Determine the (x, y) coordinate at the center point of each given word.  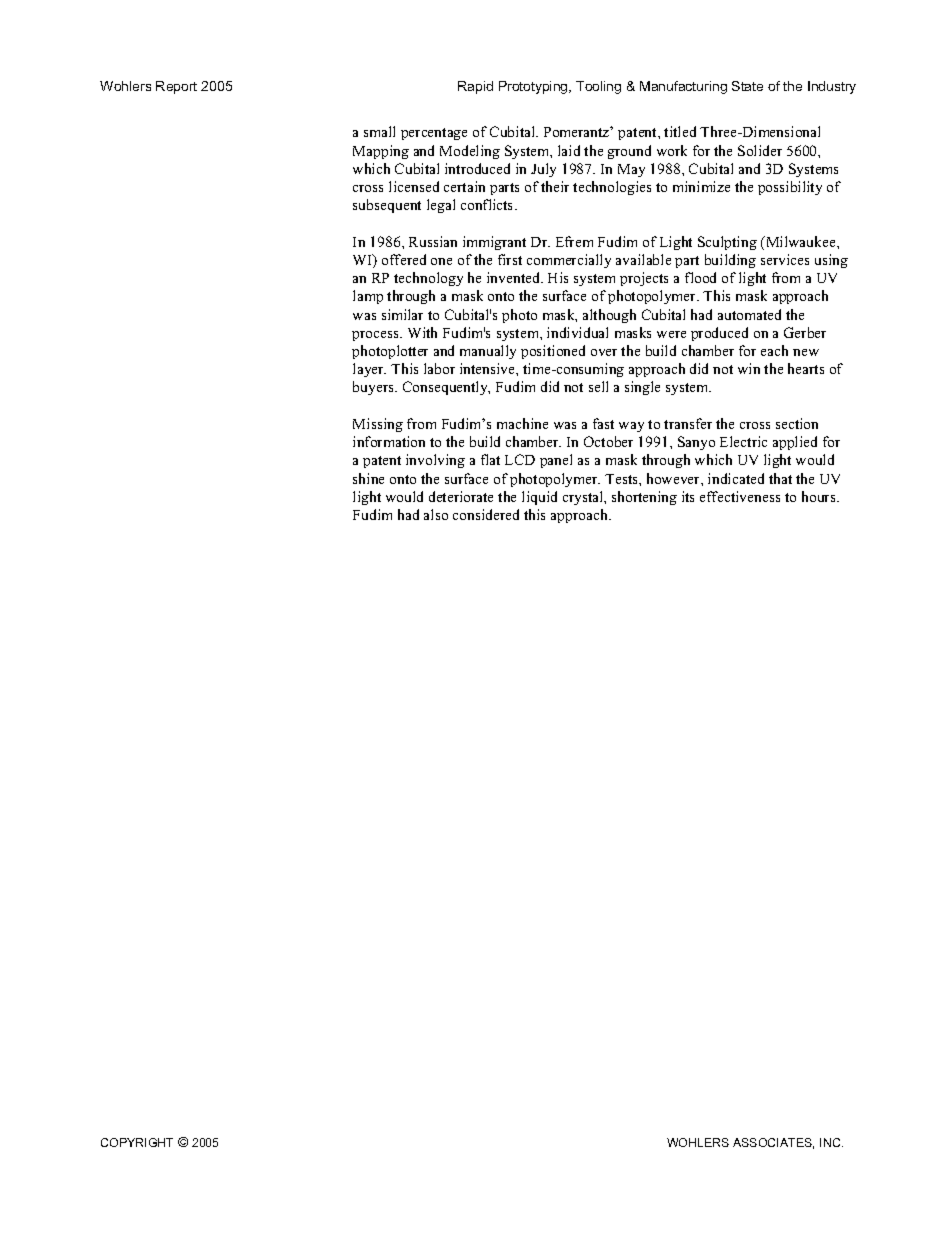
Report (176, 87)
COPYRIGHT (137, 1142)
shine (368, 478)
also (436, 514)
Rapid (475, 87)
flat (490, 459)
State (747, 86)
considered (486, 514)
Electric (743, 441)
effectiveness (740, 496)
